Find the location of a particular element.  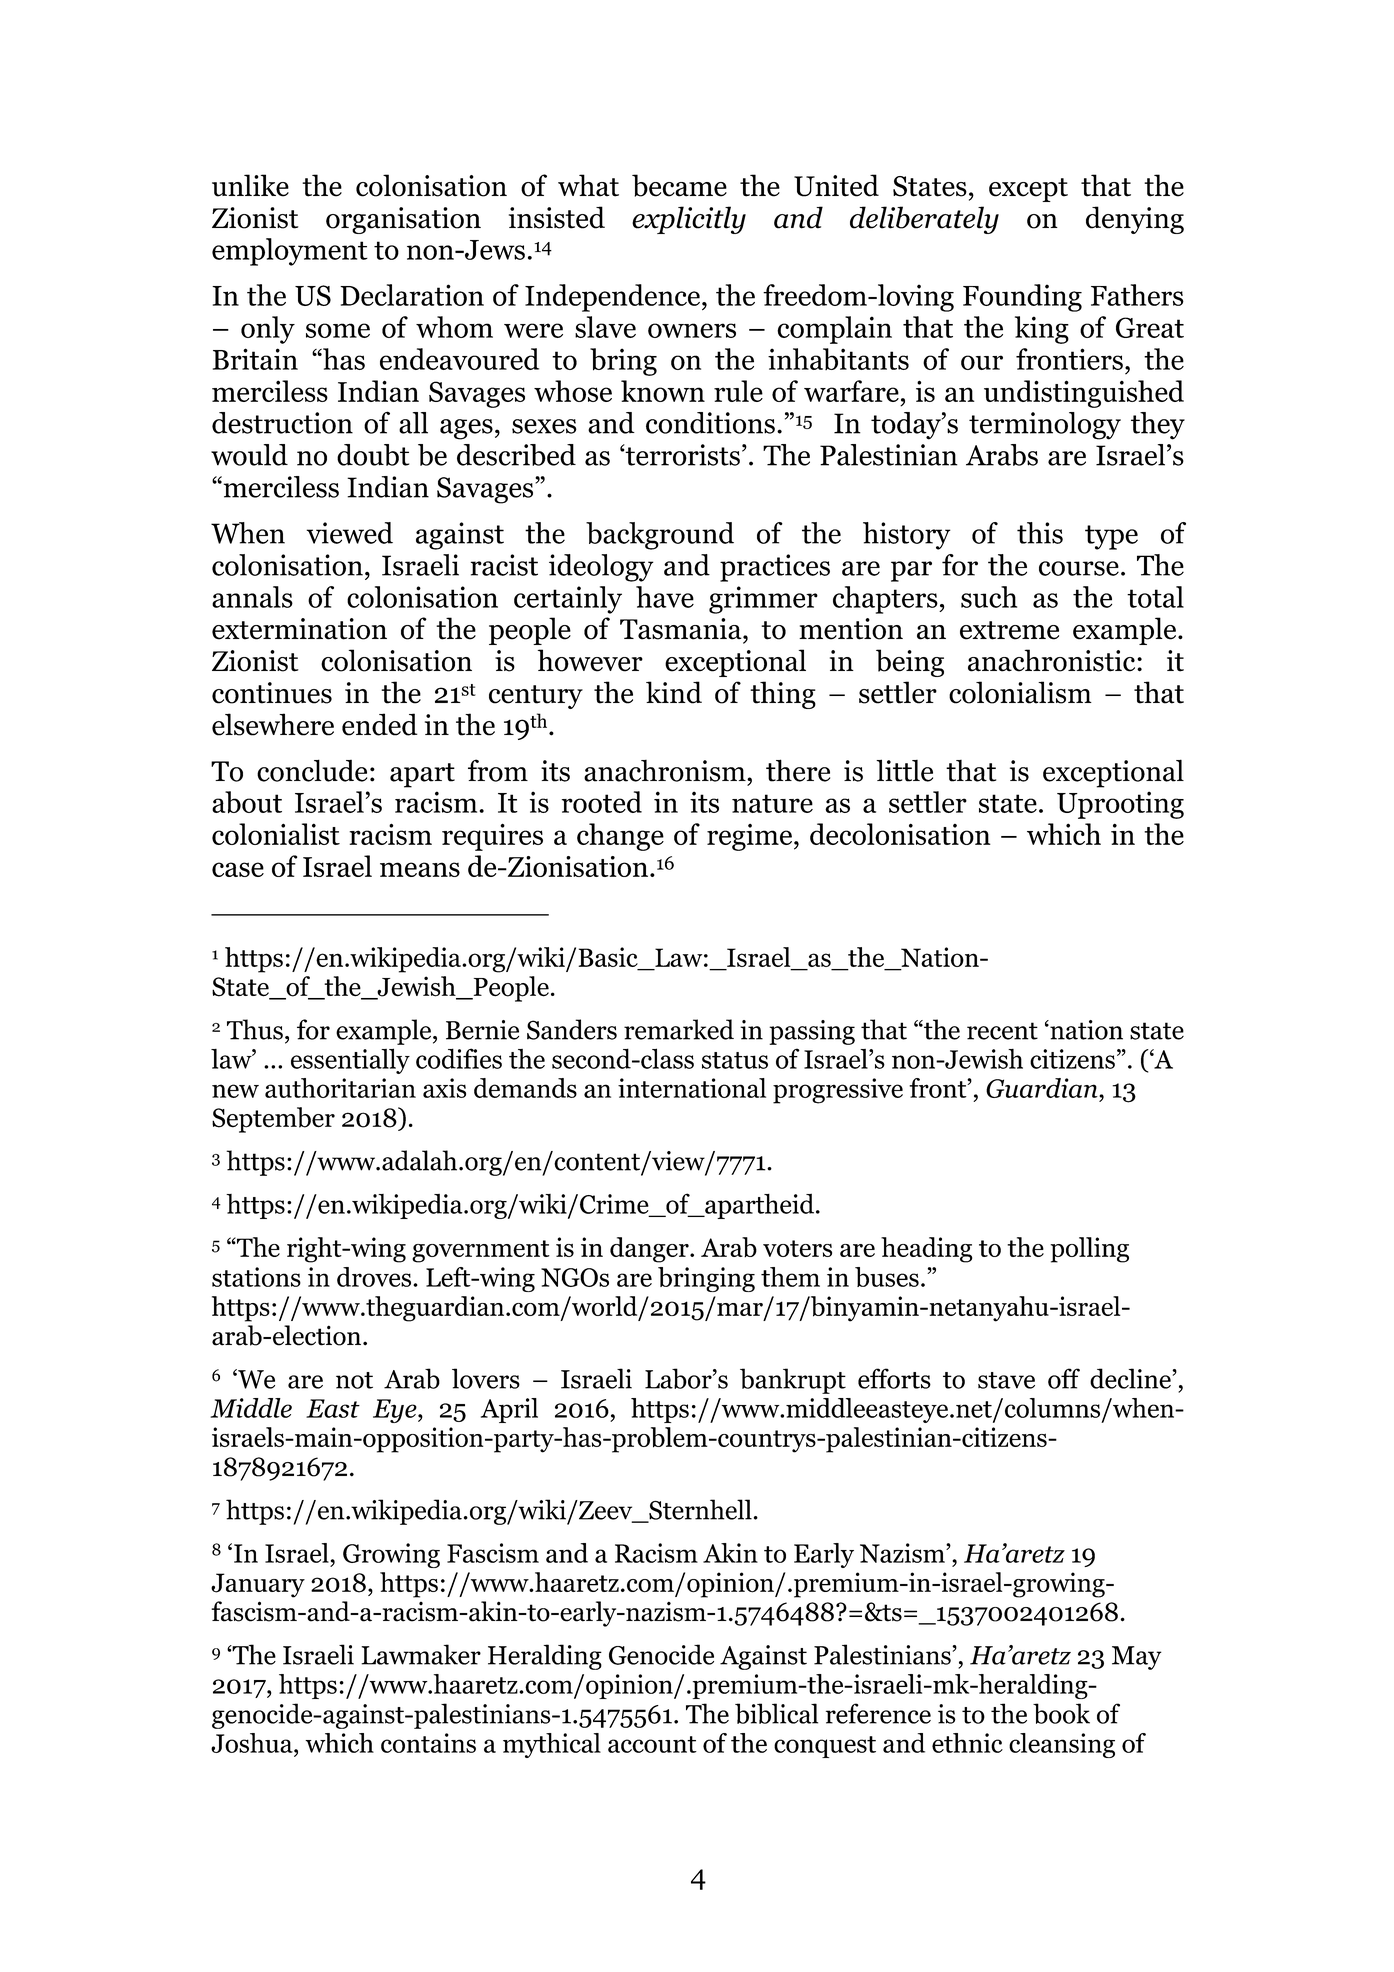

Lawmaker is located at coordinates (421, 1654).
